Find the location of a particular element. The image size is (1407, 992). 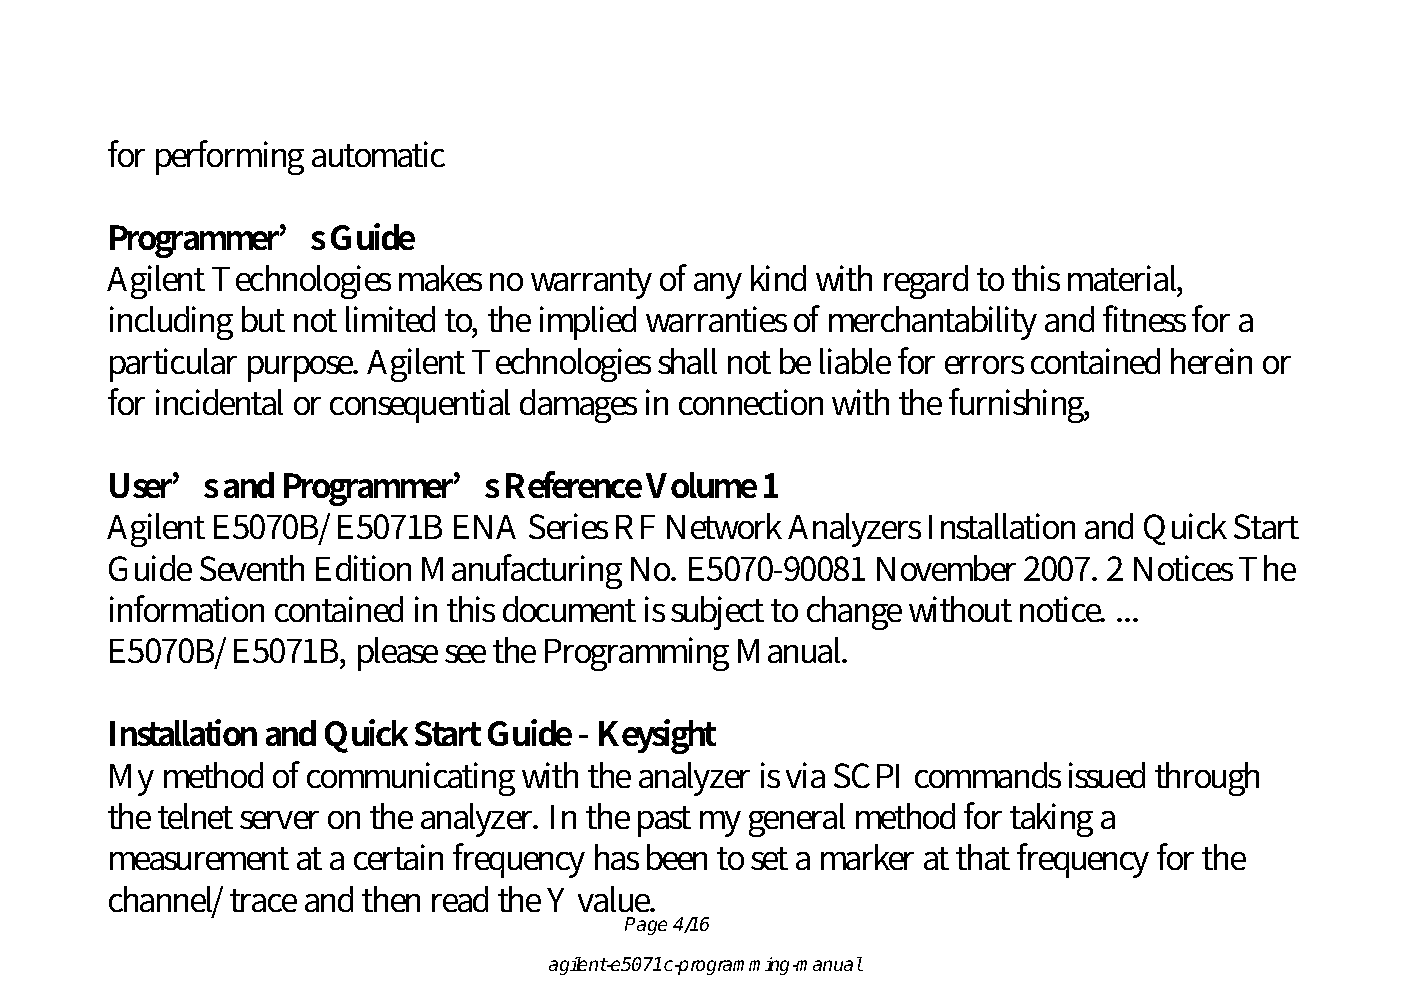

value is located at coordinates (616, 899).
